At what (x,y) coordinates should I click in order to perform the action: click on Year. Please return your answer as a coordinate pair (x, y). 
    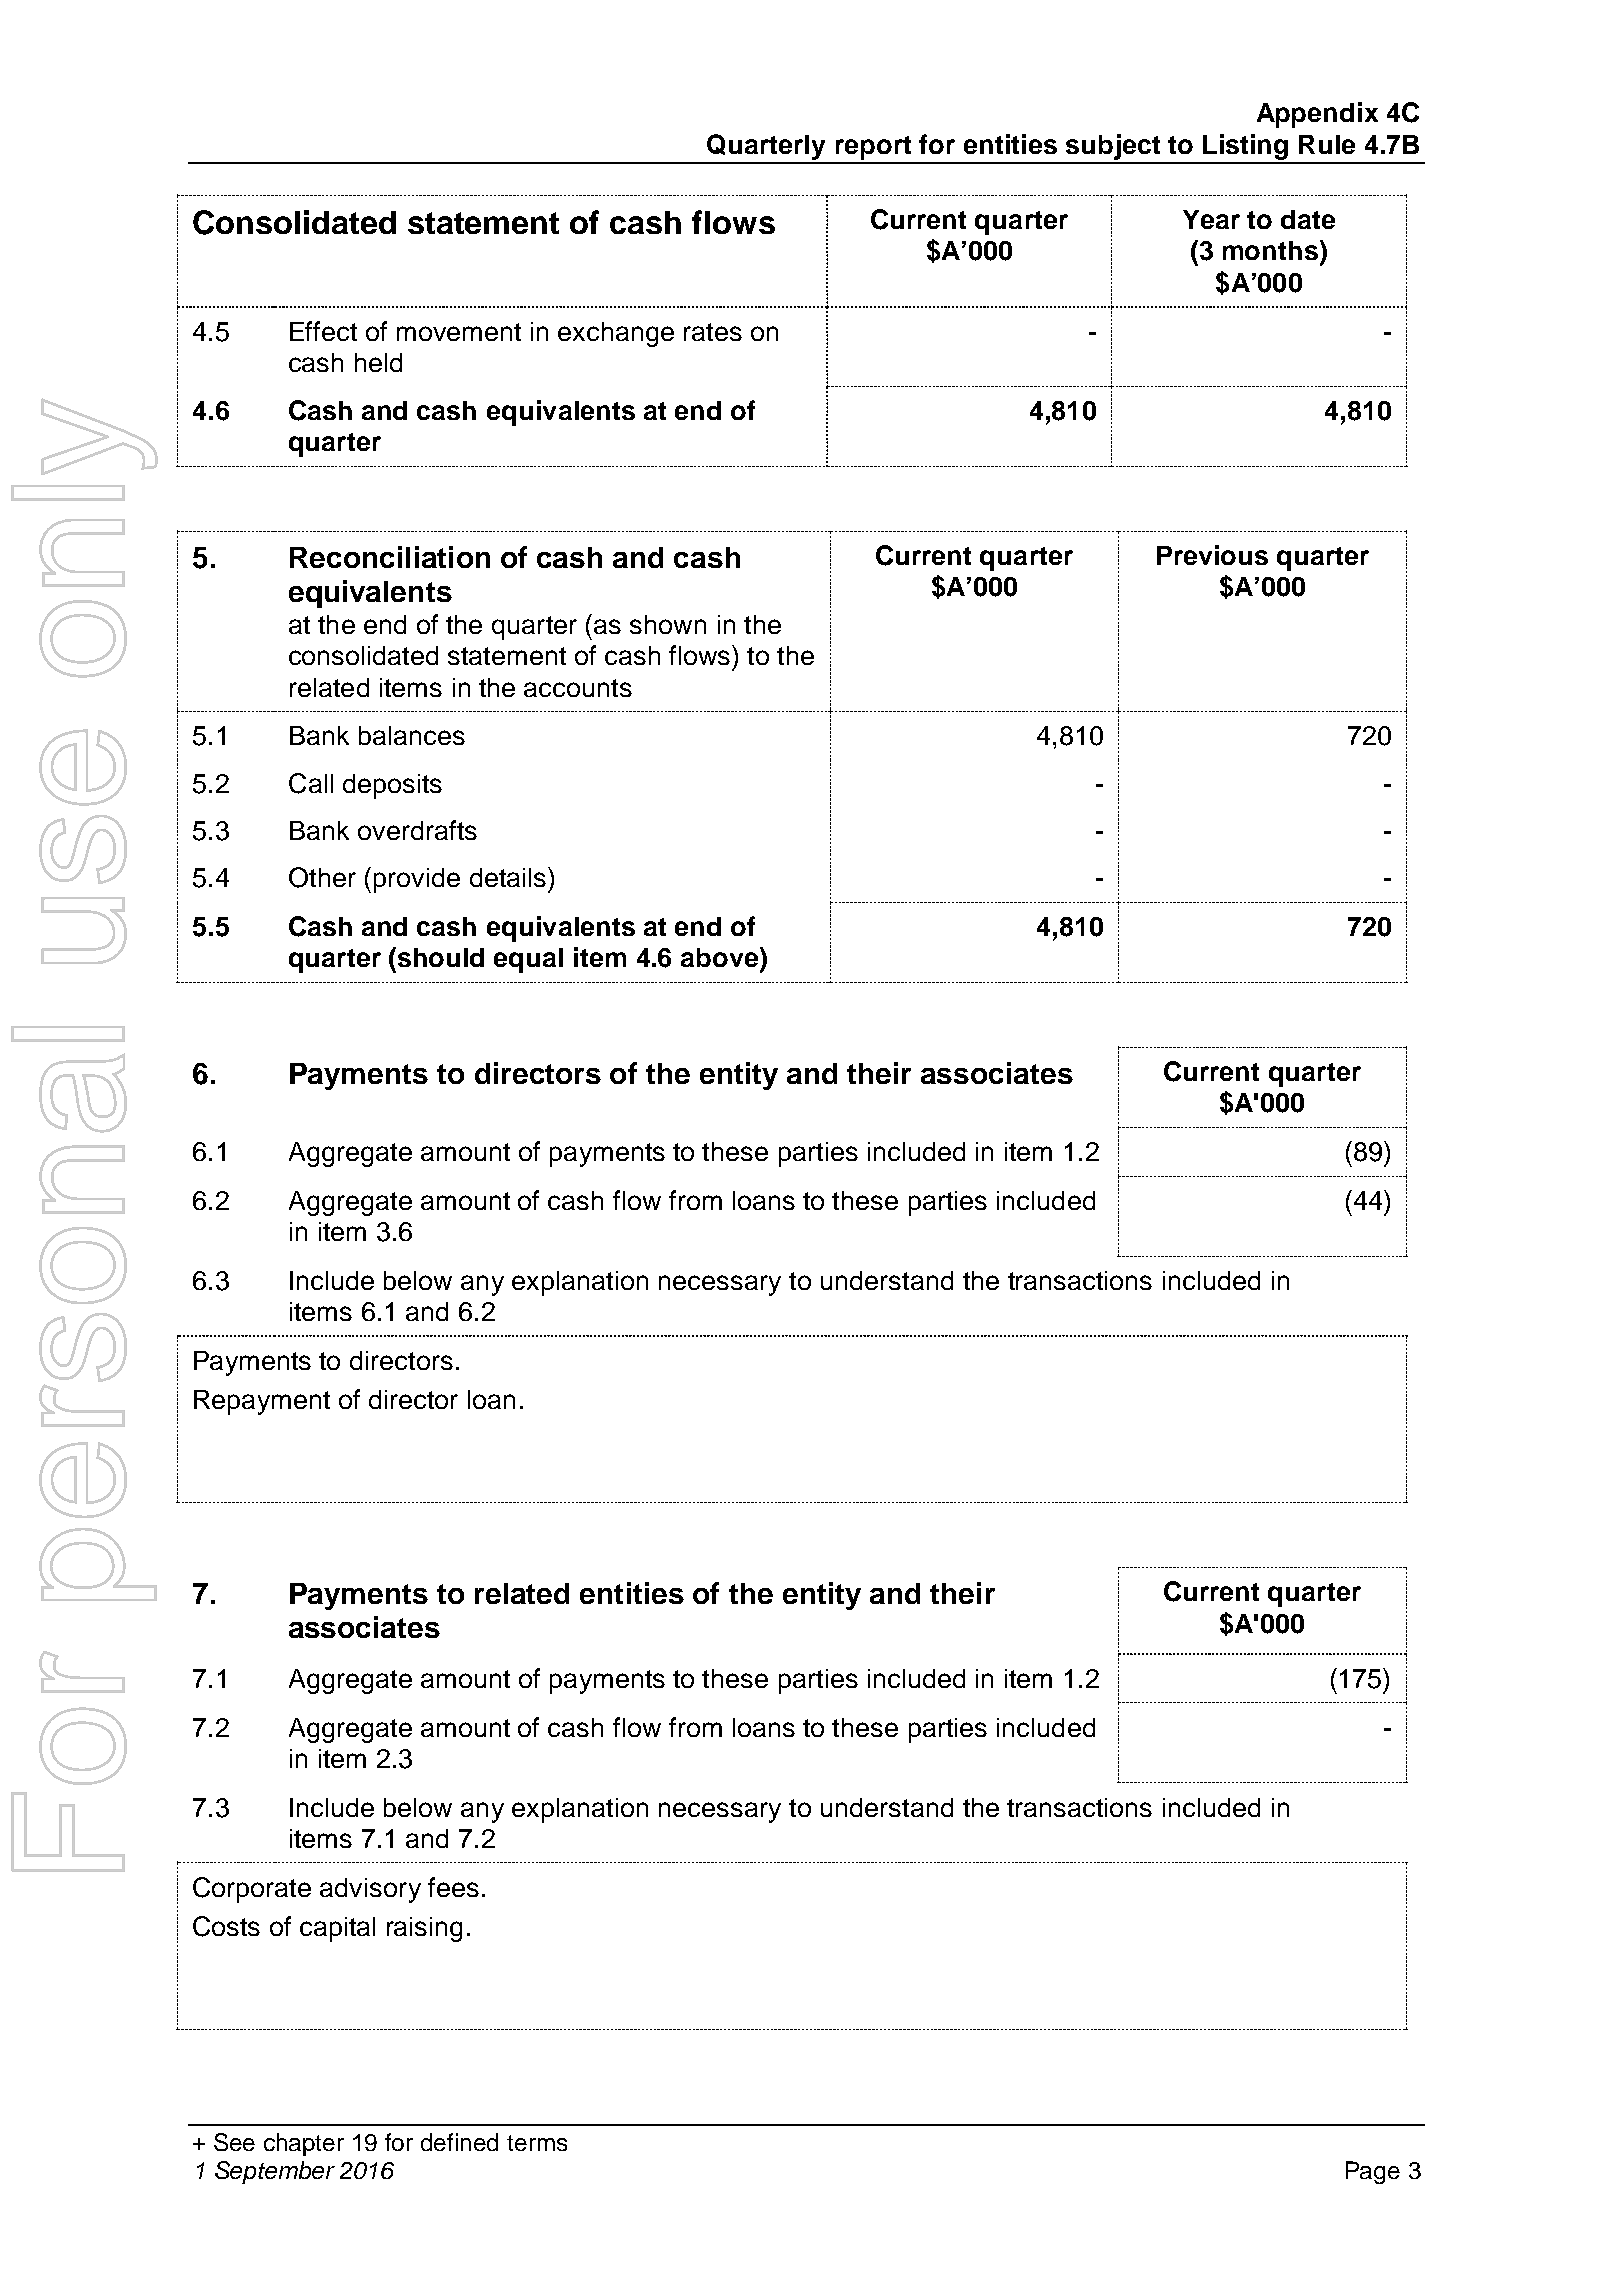
    Looking at the image, I should click on (1211, 219).
